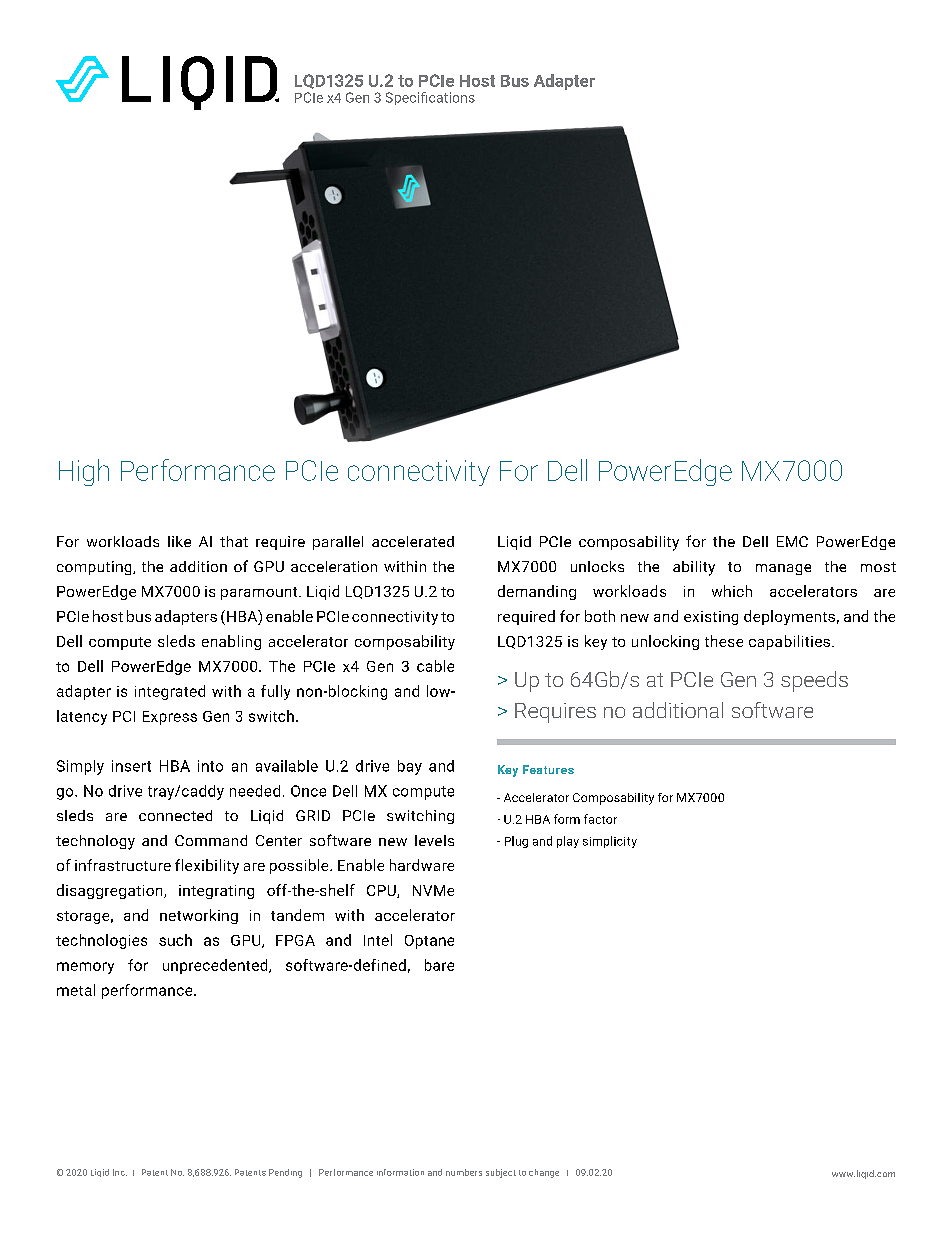 The height and width of the screenshot is (1233, 952). What do you see at coordinates (175, 815) in the screenshot?
I see `connected` at bounding box center [175, 815].
